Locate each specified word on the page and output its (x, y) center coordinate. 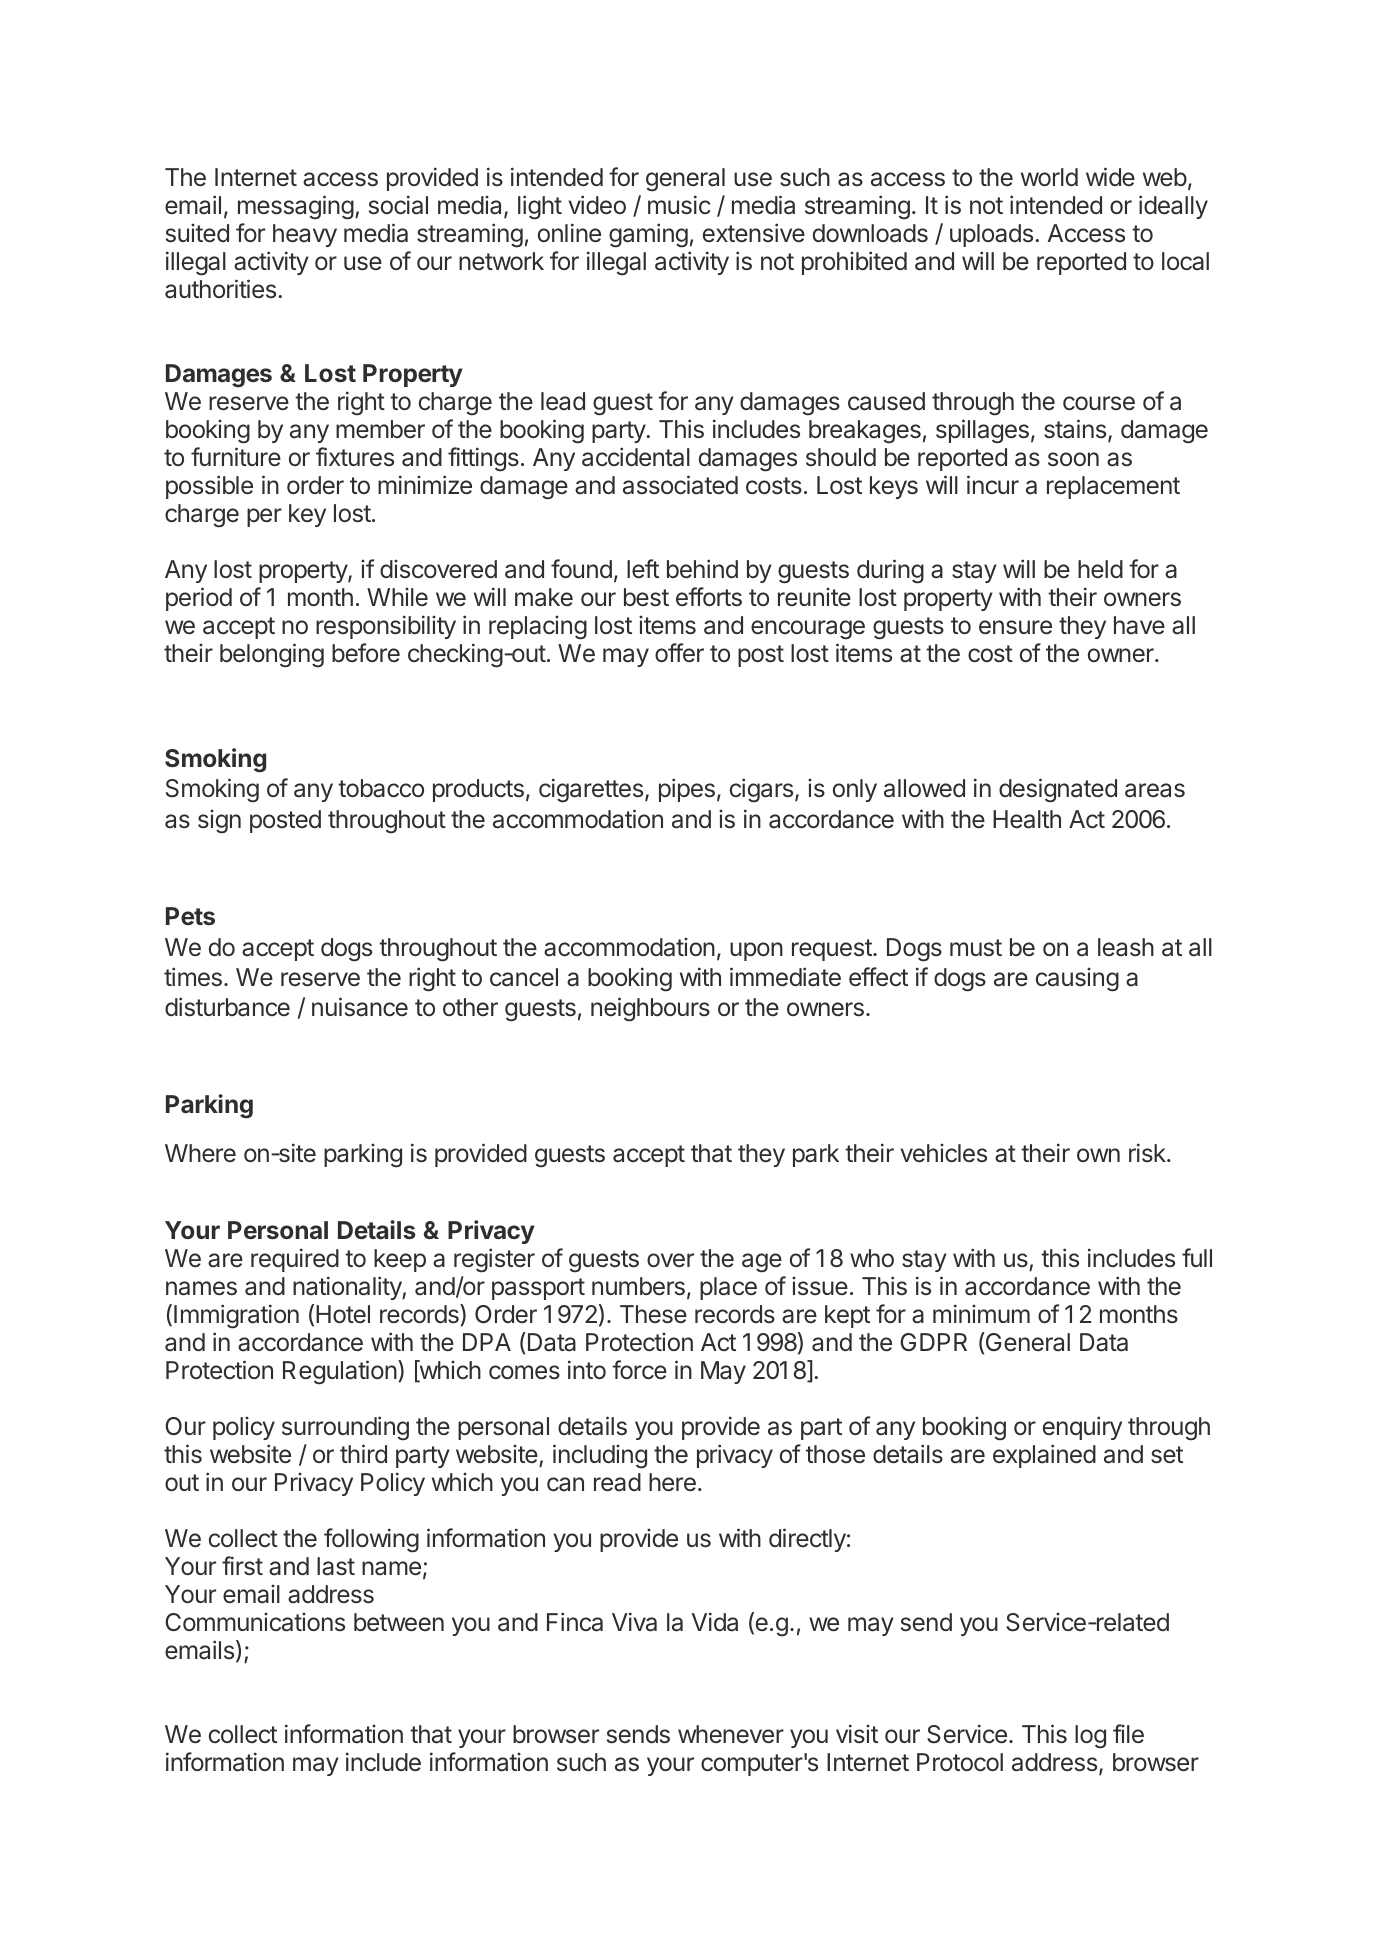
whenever (731, 1734)
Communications (255, 1622)
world (1049, 177)
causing (1077, 980)
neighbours (650, 1009)
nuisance (360, 1007)
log (1090, 1737)
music (679, 205)
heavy (305, 235)
